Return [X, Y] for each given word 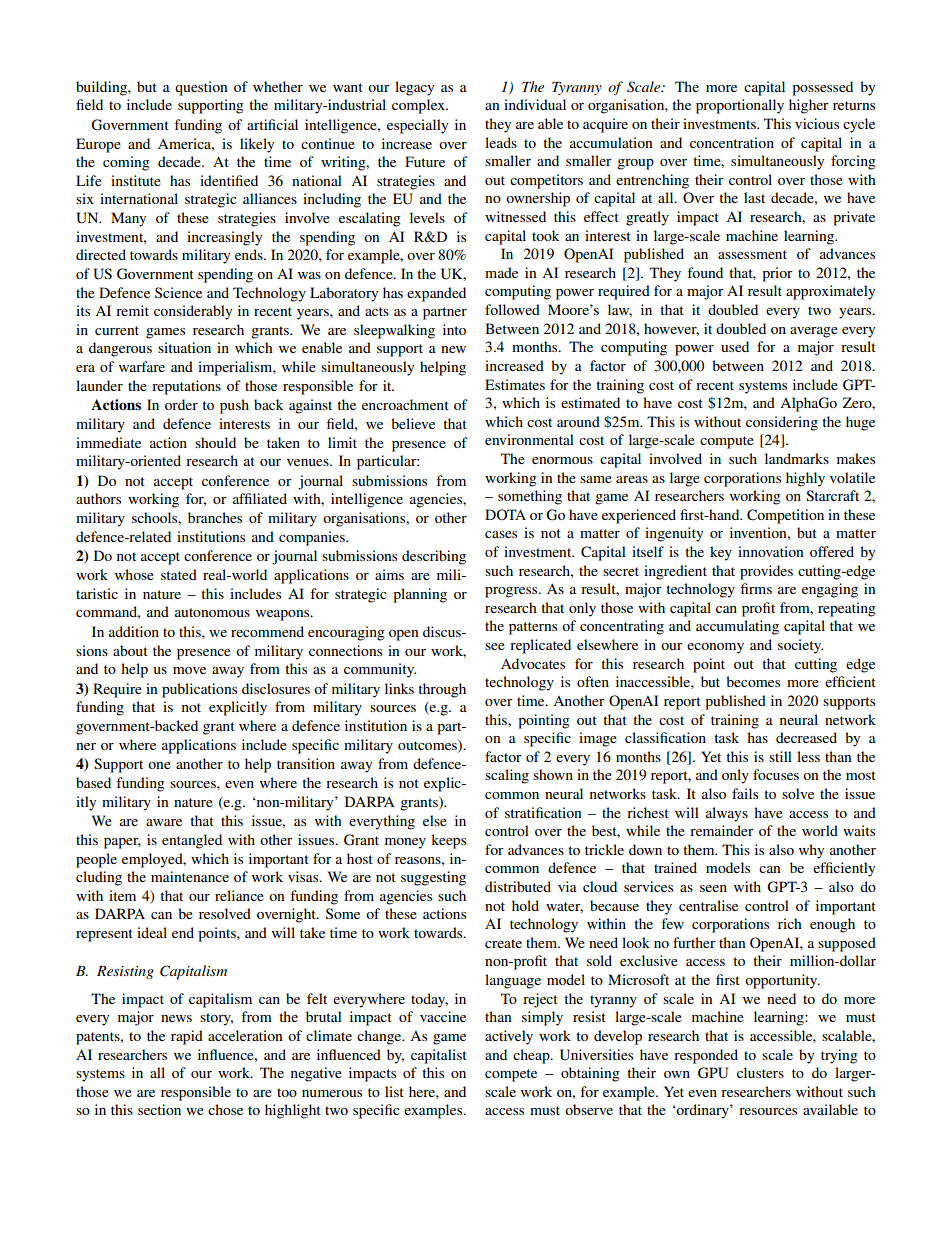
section [159, 1109]
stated [179, 574]
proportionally [740, 106]
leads [501, 142]
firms [756, 588]
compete [511, 1075]
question [201, 88]
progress [512, 592]
